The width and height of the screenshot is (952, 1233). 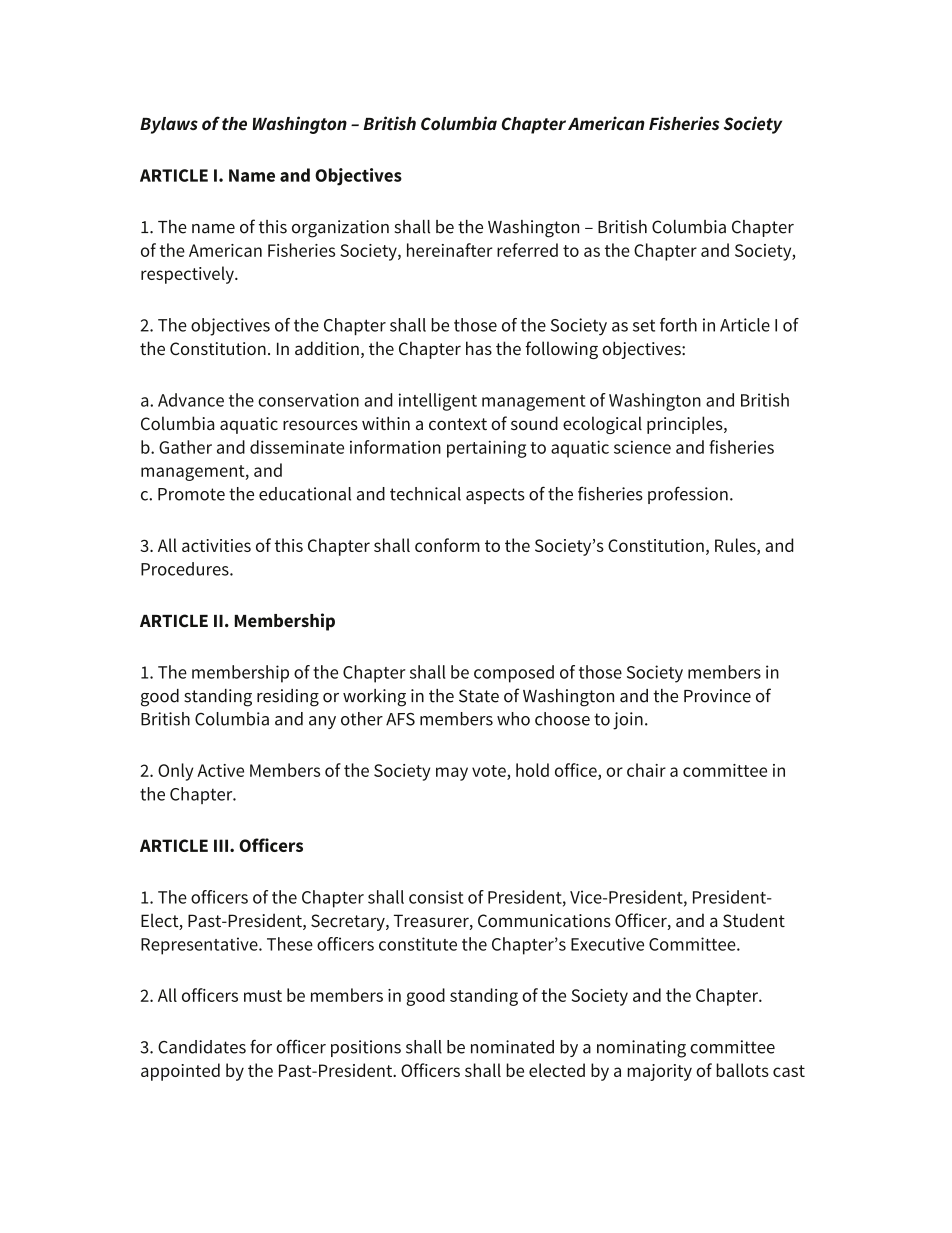 What do you see at coordinates (202, 1047) in the screenshot?
I see `Candidates` at bounding box center [202, 1047].
